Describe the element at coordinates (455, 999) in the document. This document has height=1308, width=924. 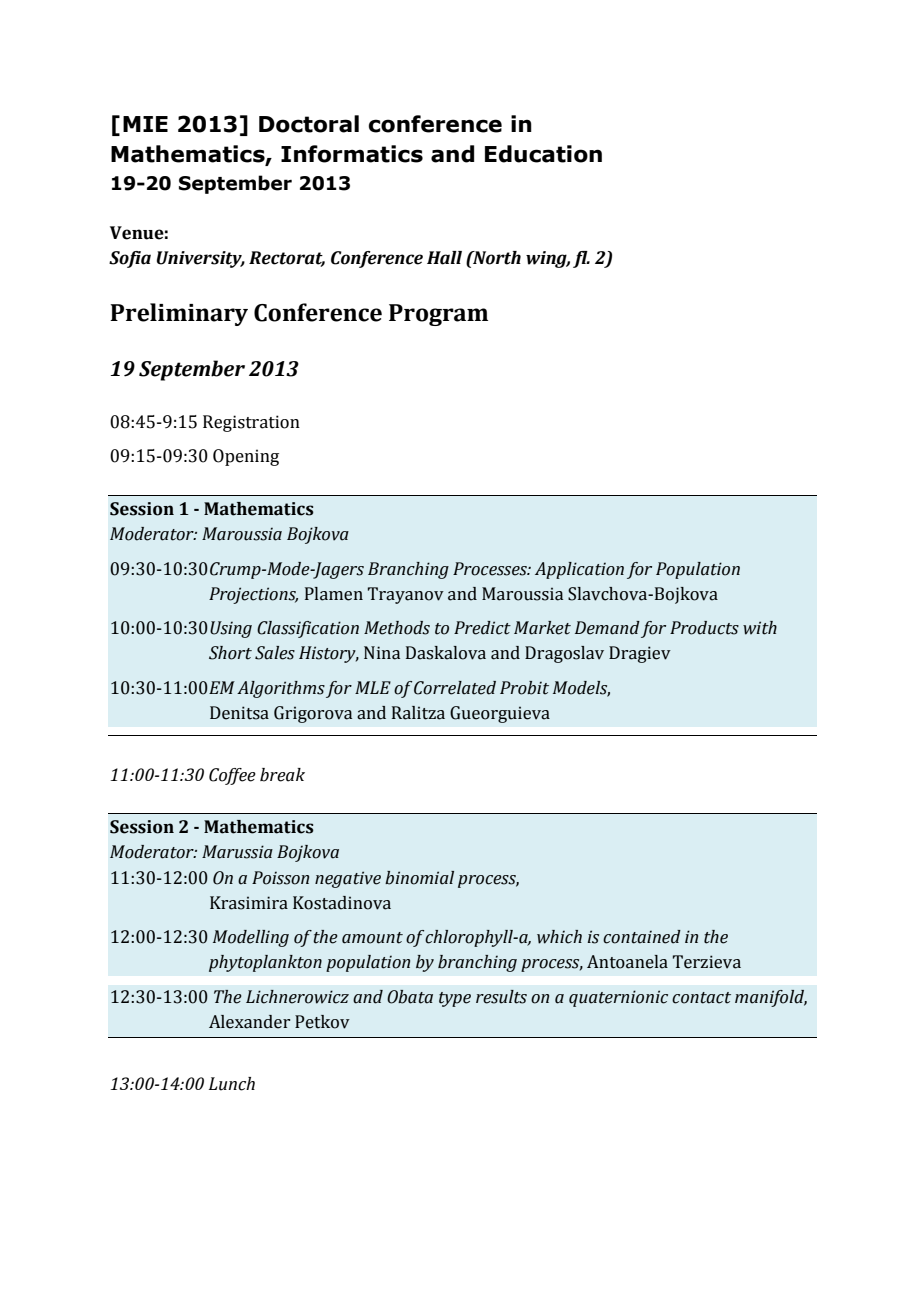
I see `type` at that location.
